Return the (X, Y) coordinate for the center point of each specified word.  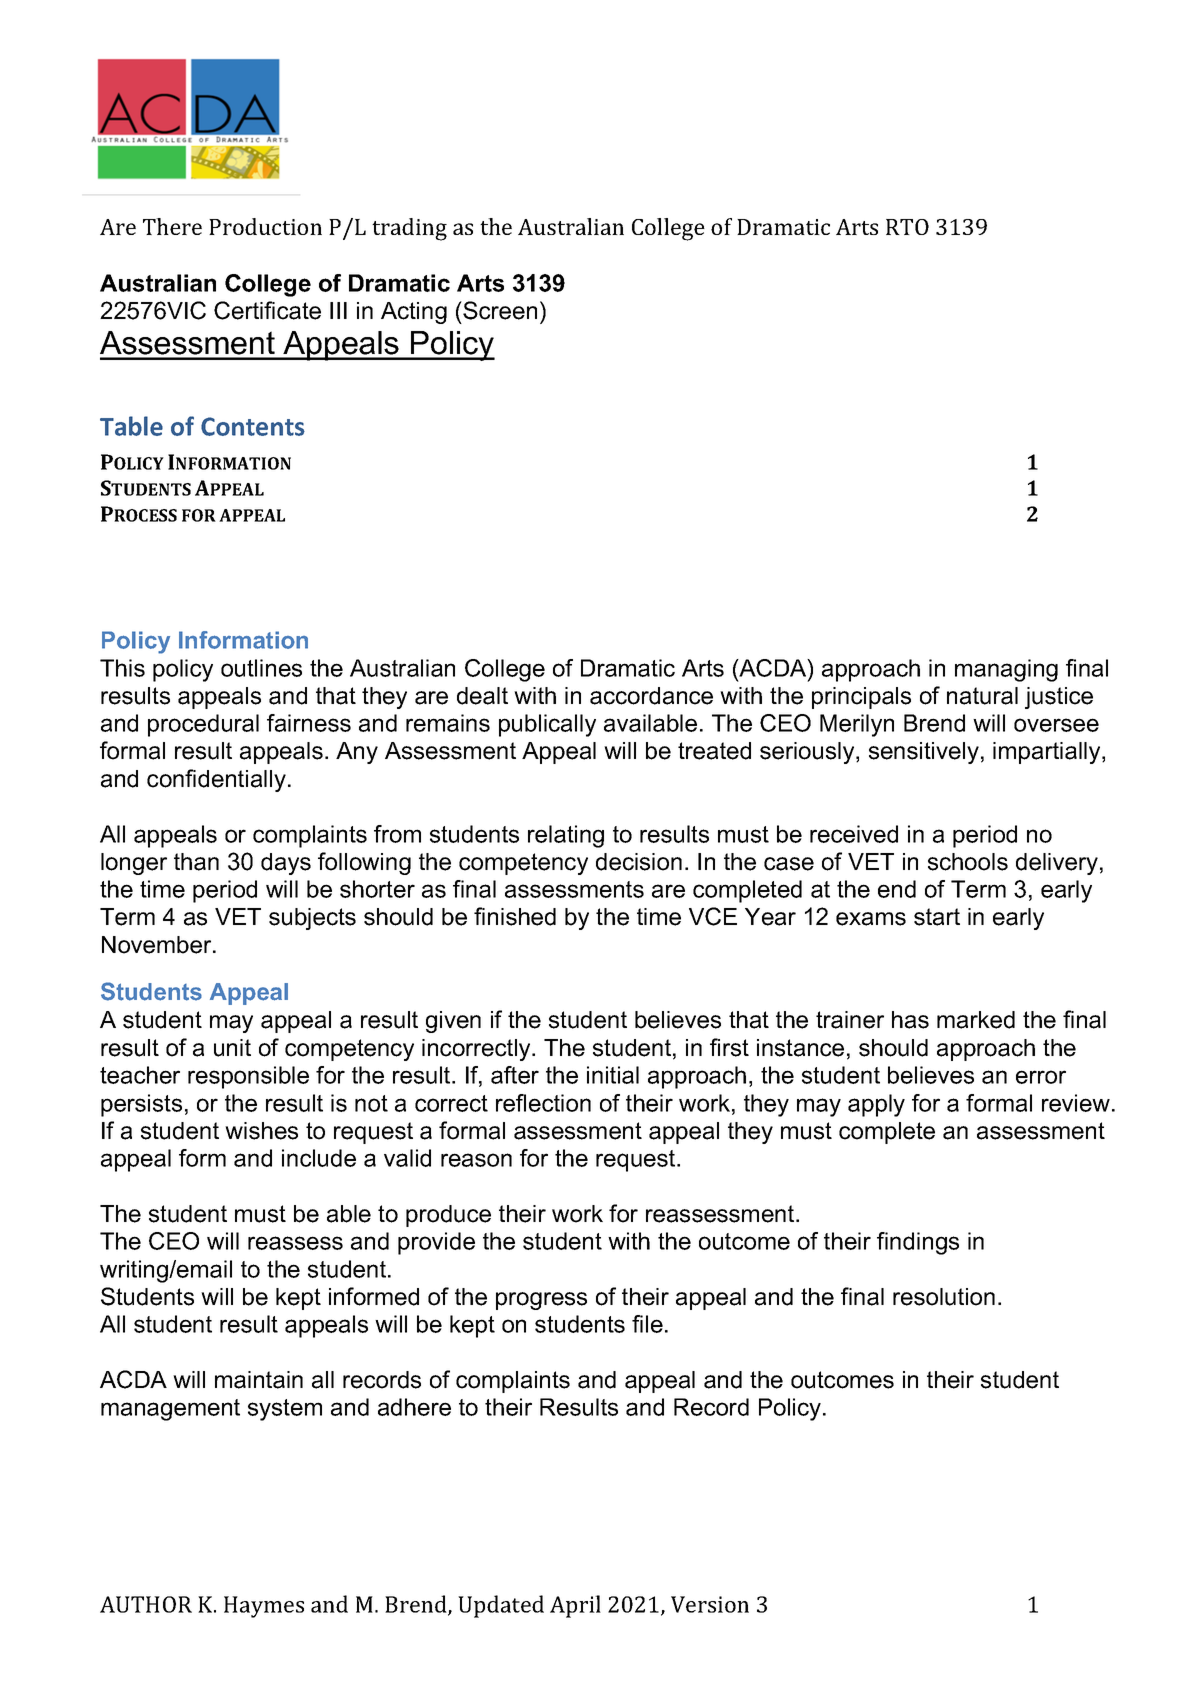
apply (876, 1105)
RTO (907, 227)
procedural (203, 725)
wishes (261, 1131)
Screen (499, 310)
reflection (543, 1103)
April (575, 1606)
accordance (651, 696)
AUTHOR (146, 1604)
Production (265, 226)
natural (982, 696)
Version (710, 1604)
